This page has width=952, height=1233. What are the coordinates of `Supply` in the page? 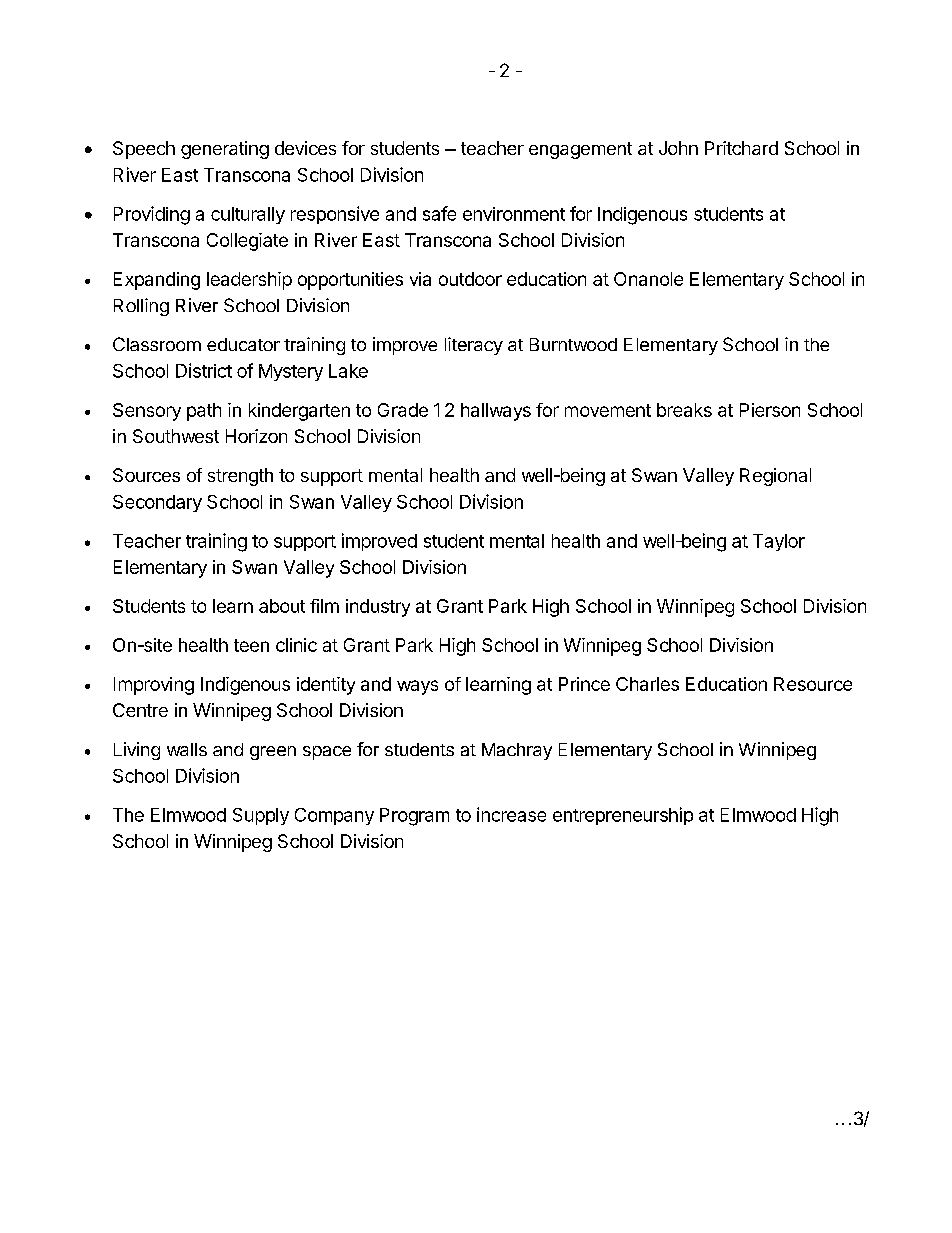 It's located at (261, 816).
